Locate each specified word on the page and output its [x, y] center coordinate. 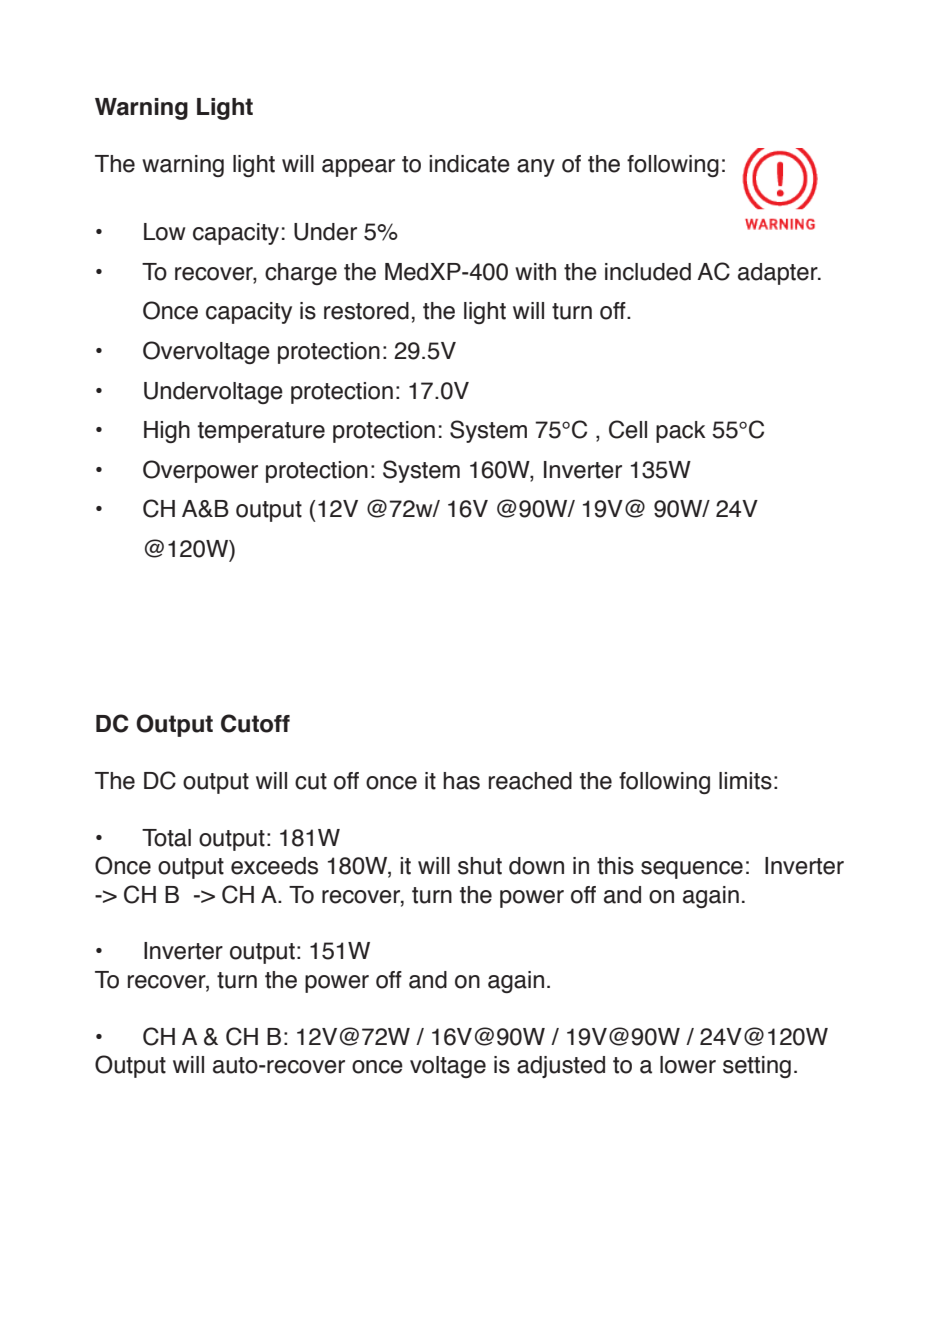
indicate [469, 164]
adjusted [561, 1067]
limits [745, 781]
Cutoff [255, 723]
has [461, 781]
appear [358, 168]
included [648, 272]
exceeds [274, 866]
